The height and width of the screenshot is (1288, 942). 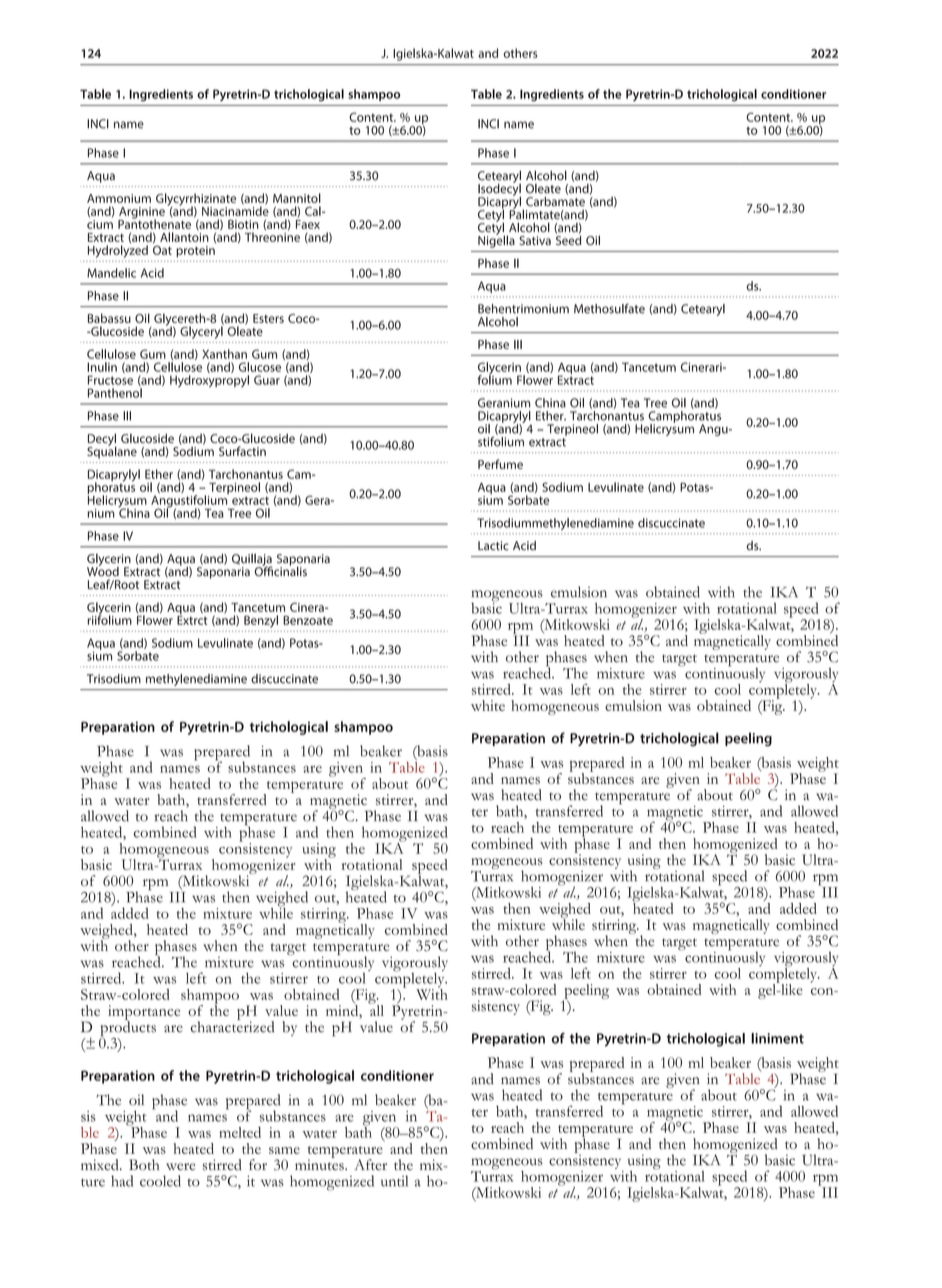 What do you see at coordinates (777, 1038) in the screenshot?
I see `liniment` at bounding box center [777, 1038].
